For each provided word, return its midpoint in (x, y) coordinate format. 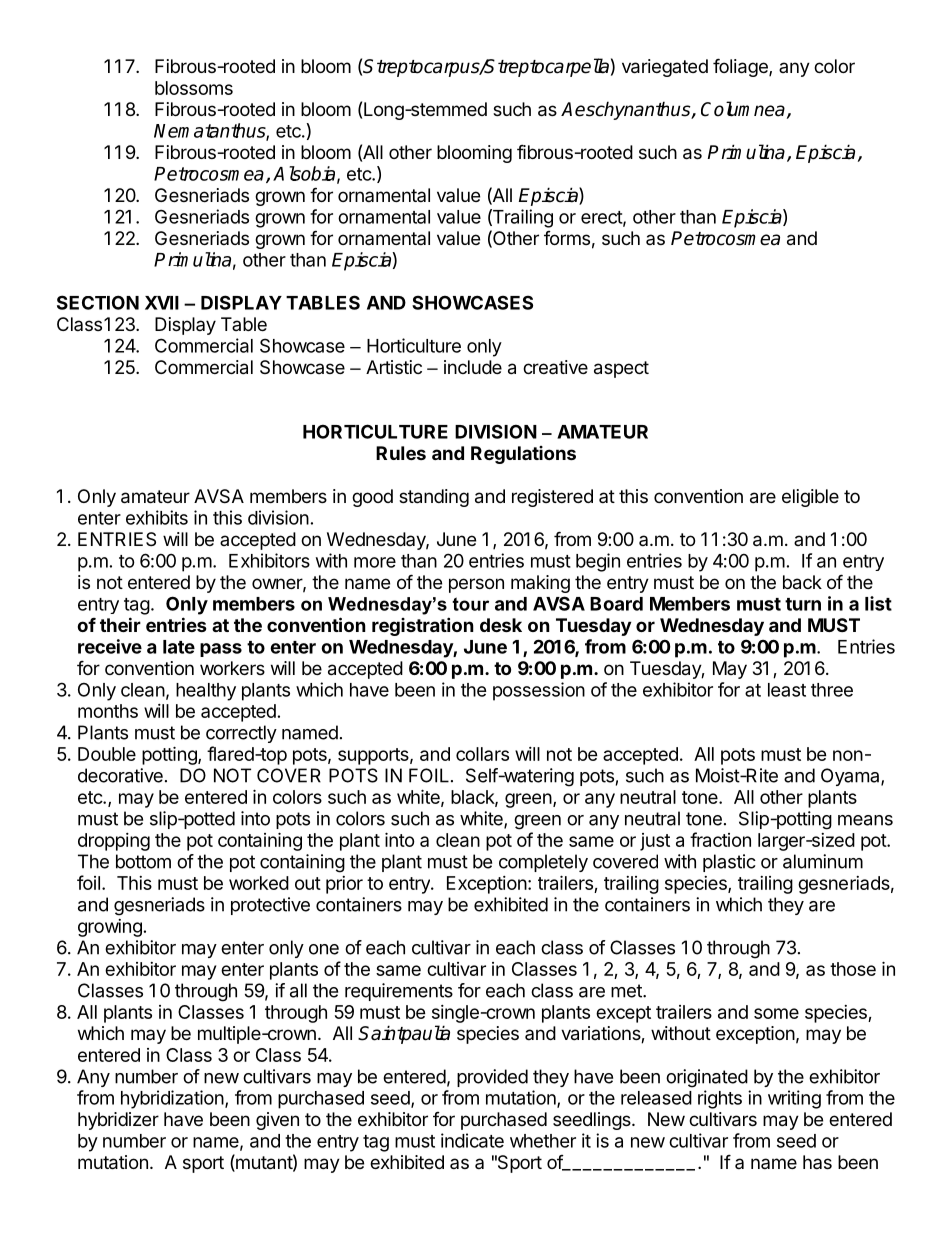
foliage (741, 67)
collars (482, 754)
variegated (665, 68)
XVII (162, 303)
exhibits (157, 517)
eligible (810, 498)
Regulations (523, 455)
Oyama (851, 777)
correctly (241, 734)
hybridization (172, 1099)
